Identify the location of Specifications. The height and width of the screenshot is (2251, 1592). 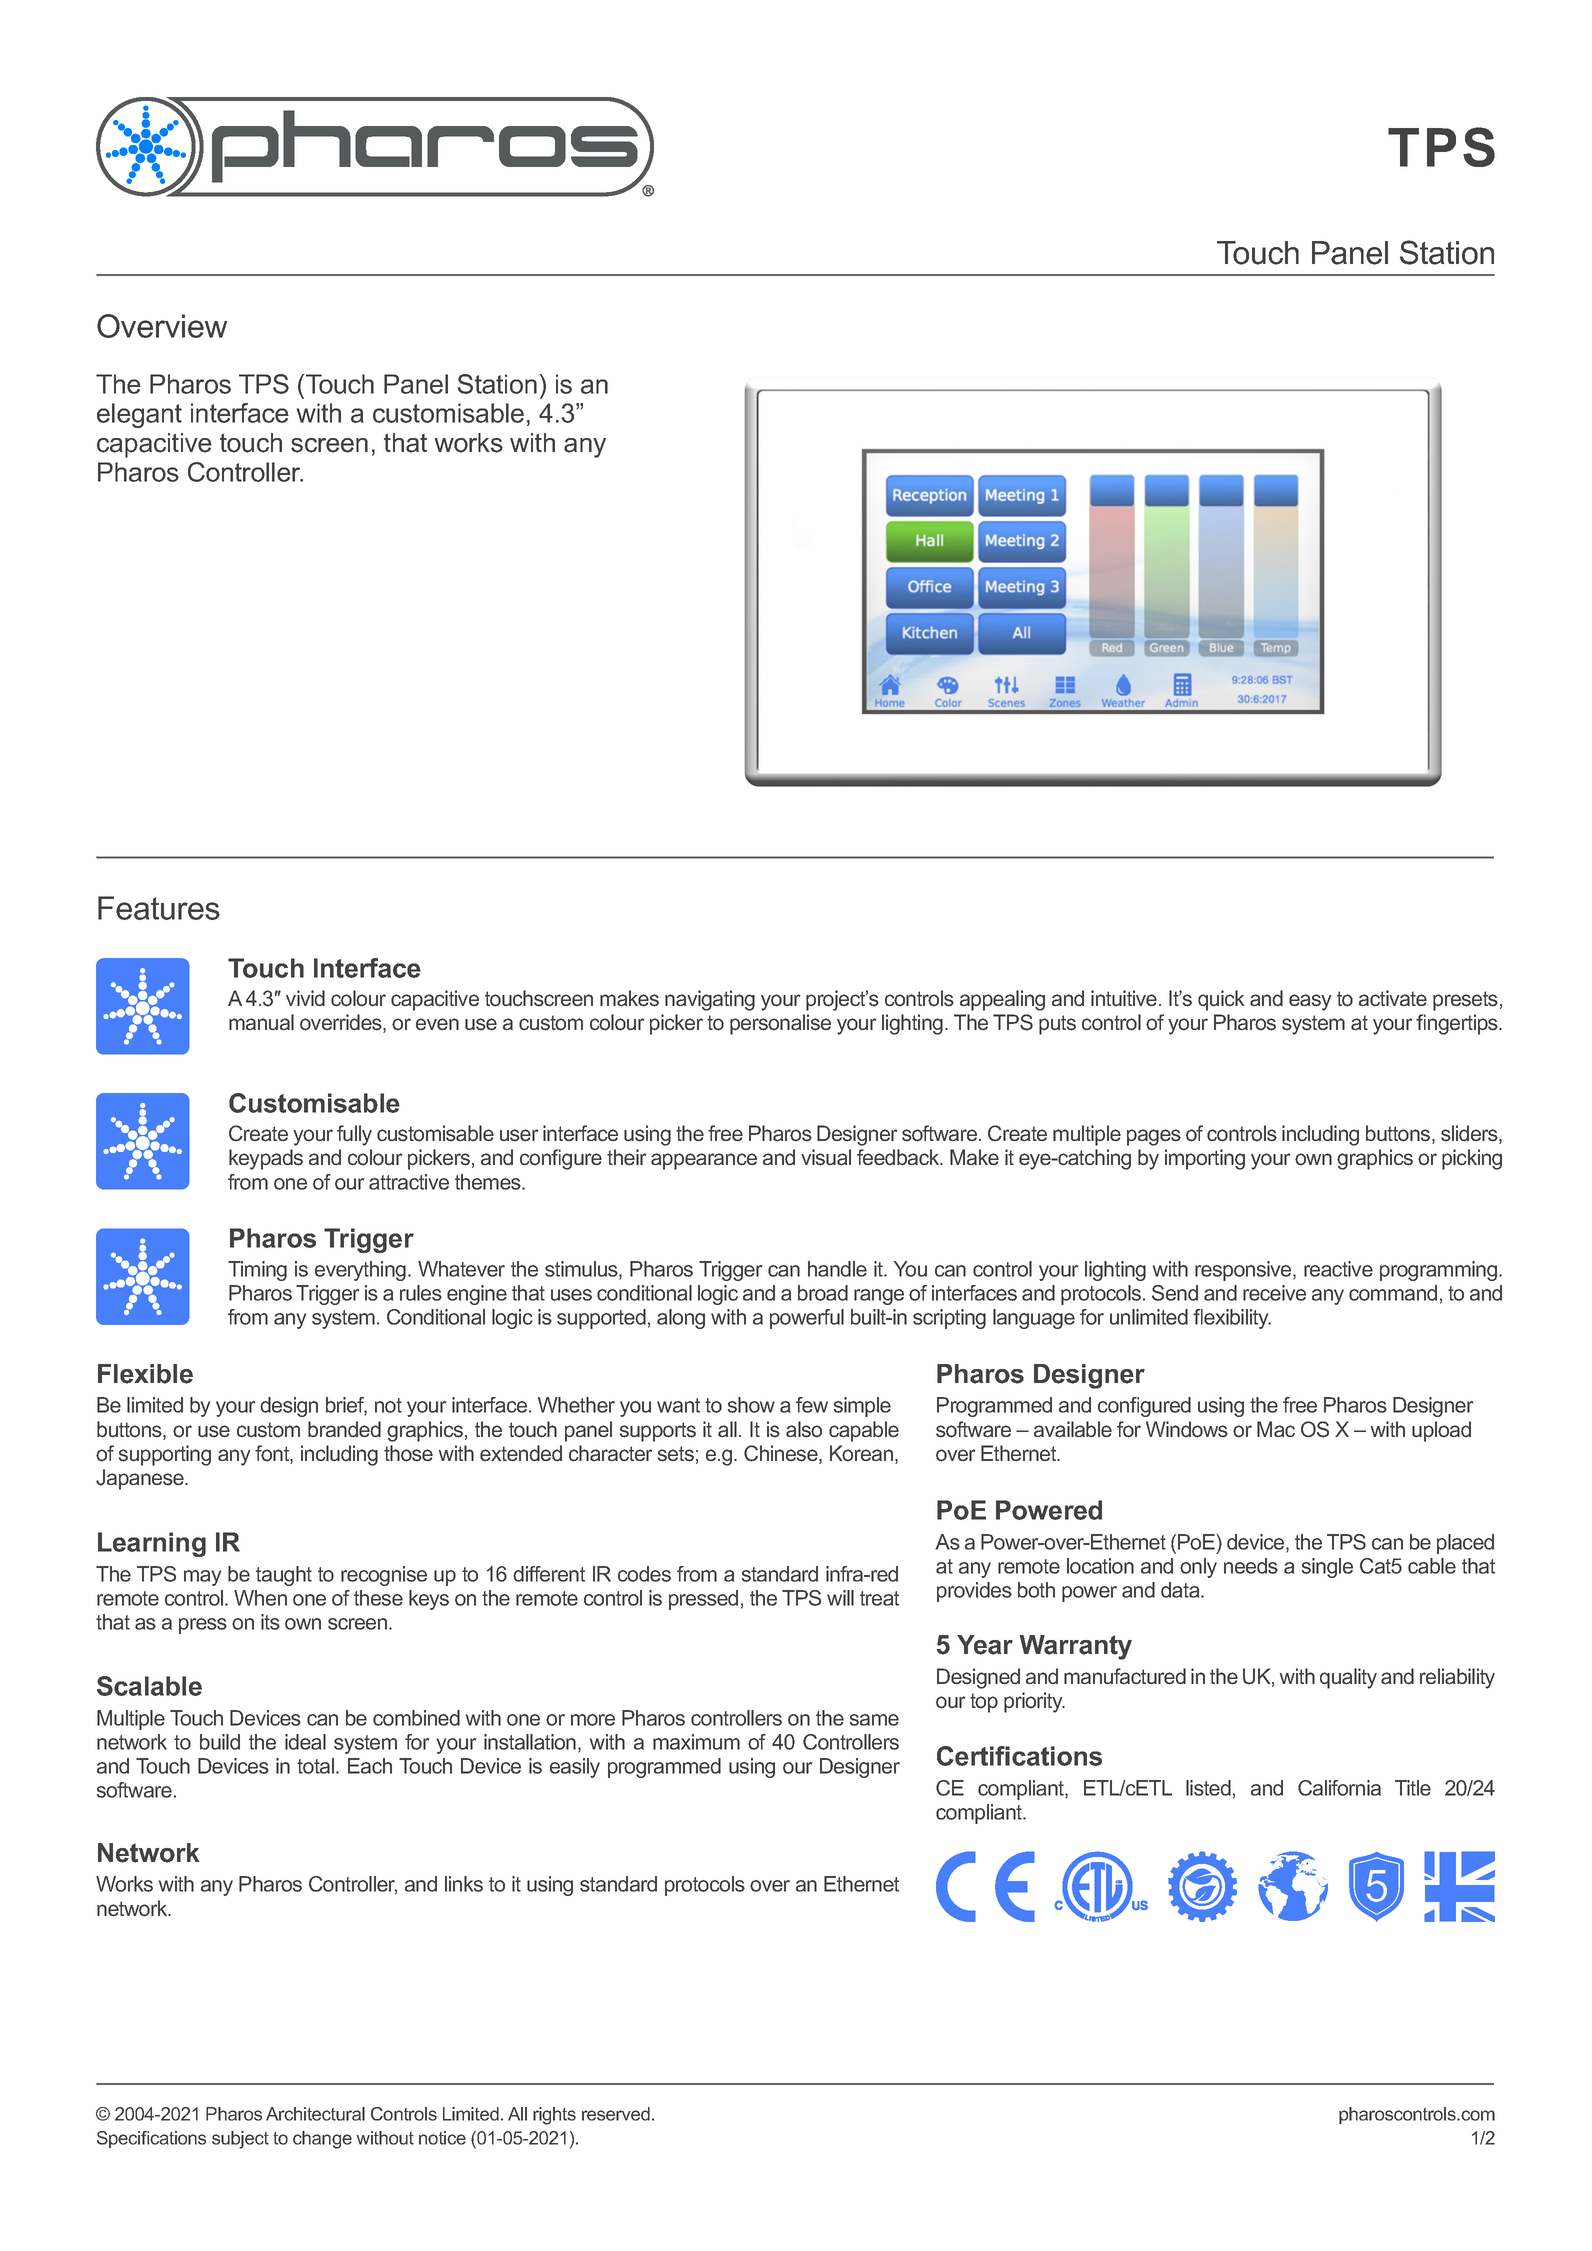
(151, 2139).
